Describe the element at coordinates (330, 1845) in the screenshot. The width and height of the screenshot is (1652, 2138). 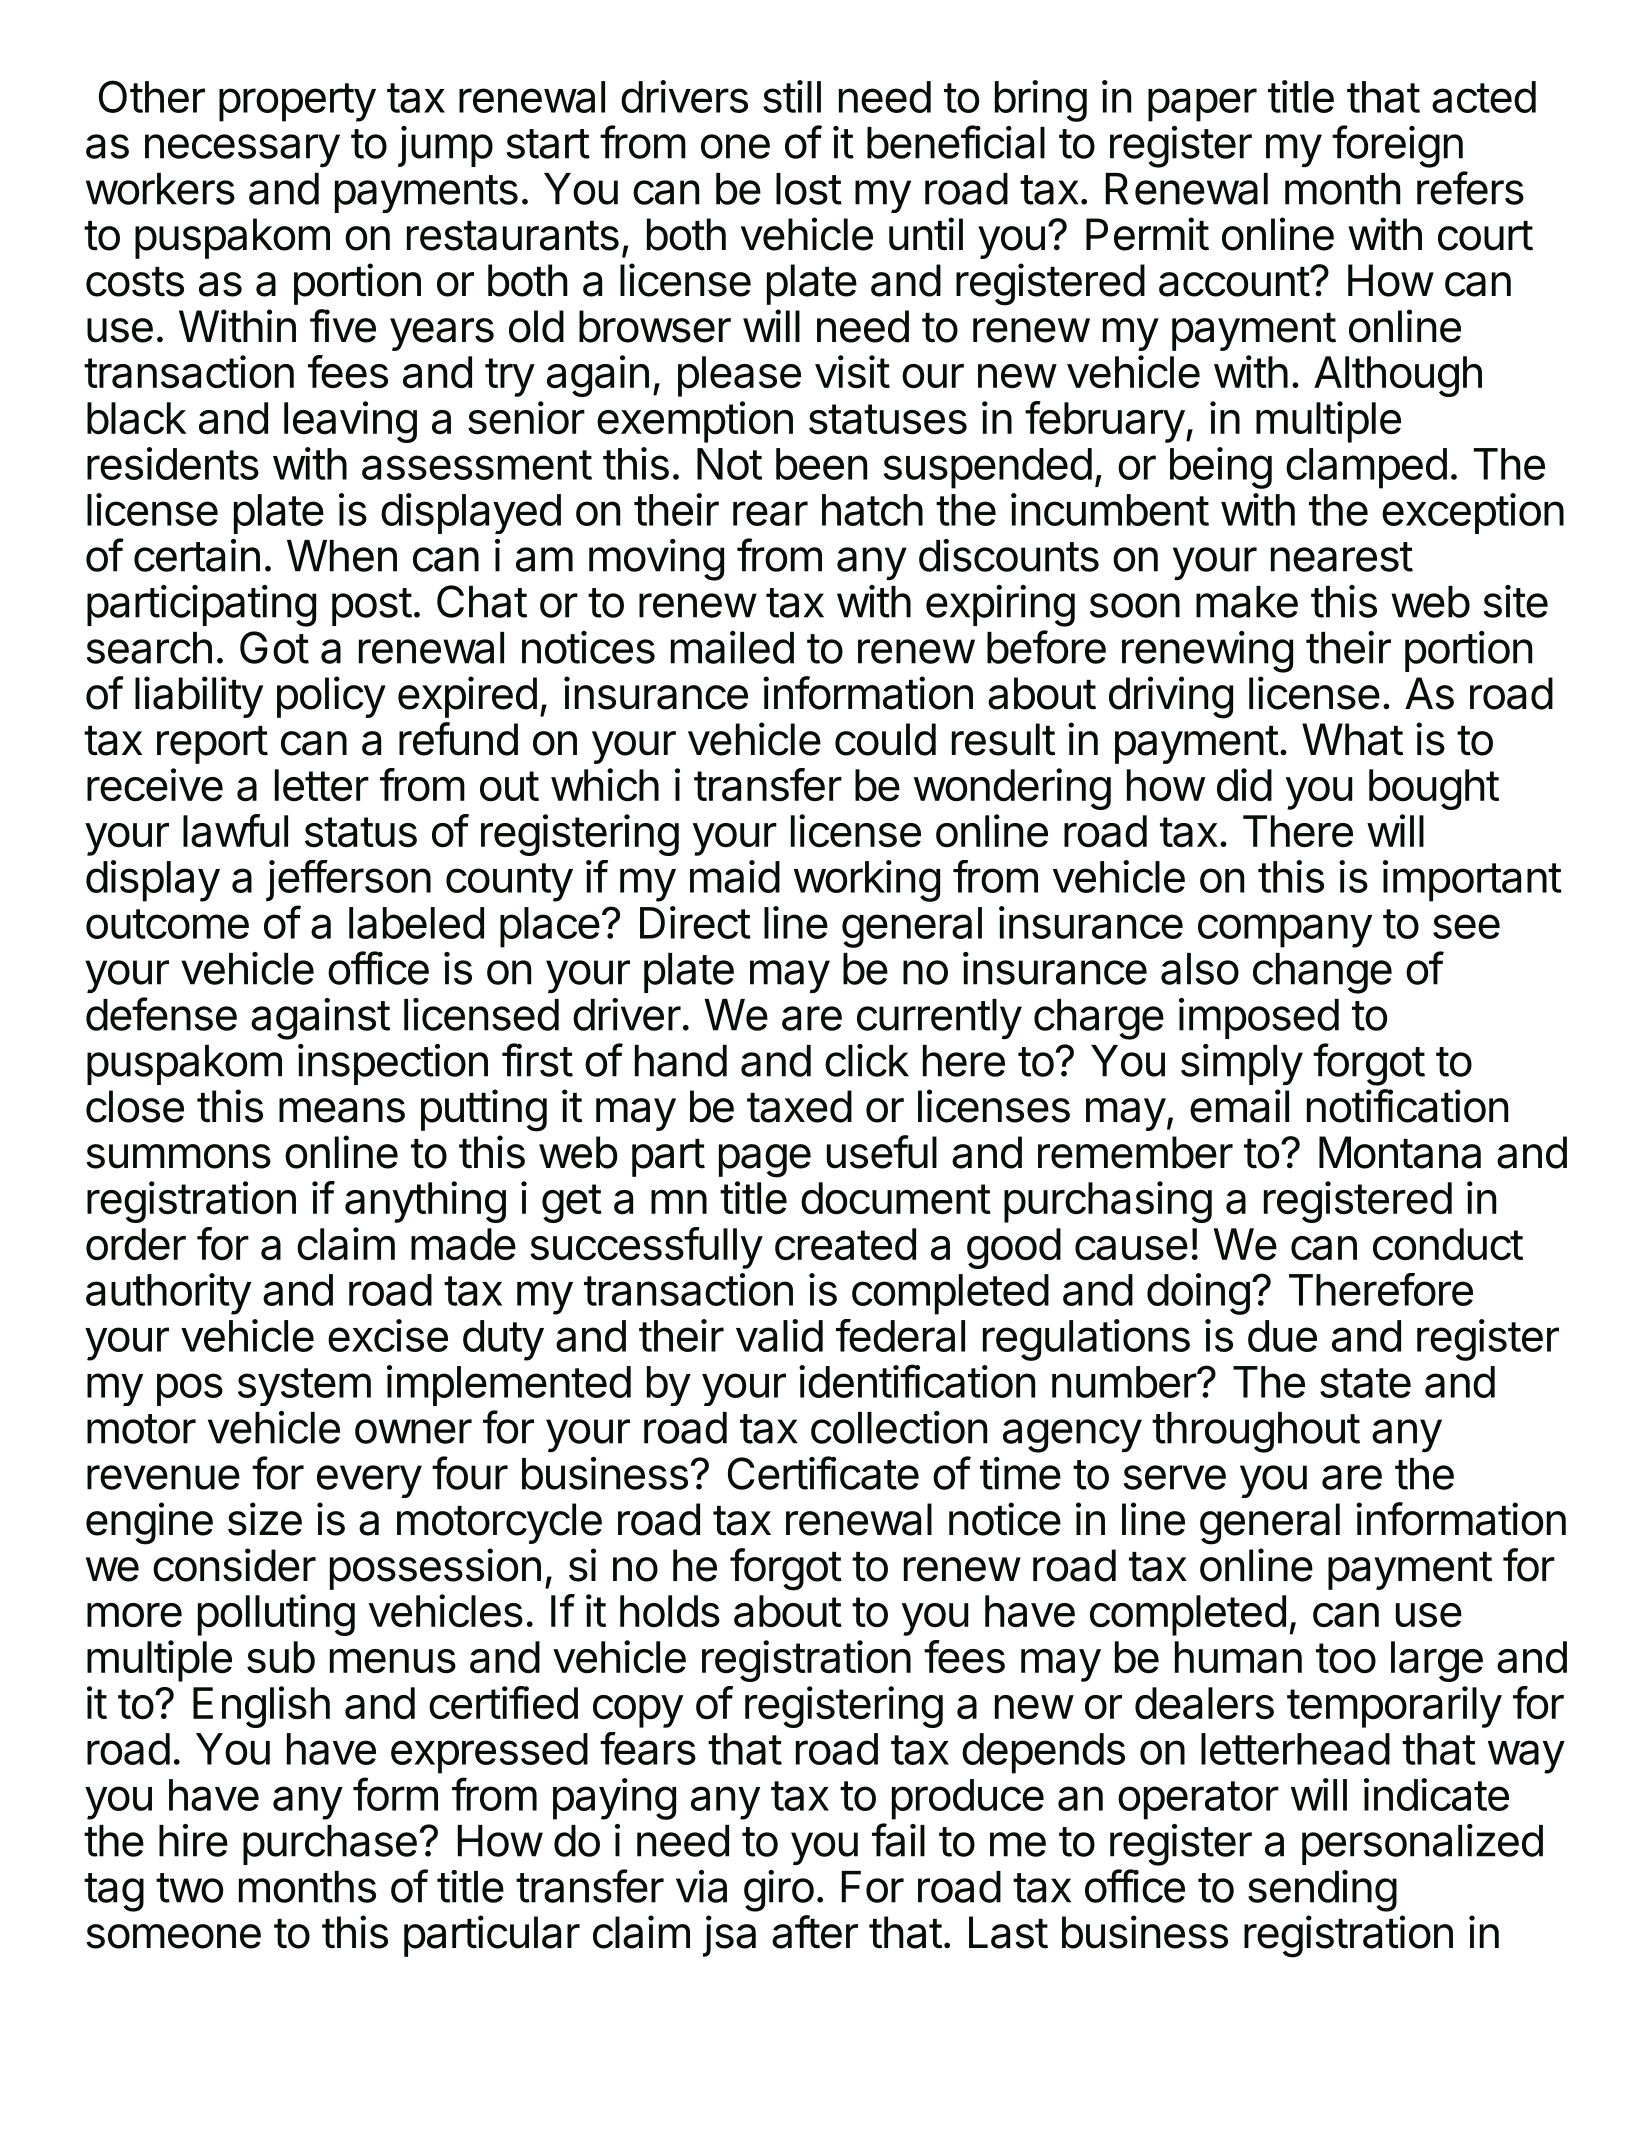
I see `purchase` at that location.
